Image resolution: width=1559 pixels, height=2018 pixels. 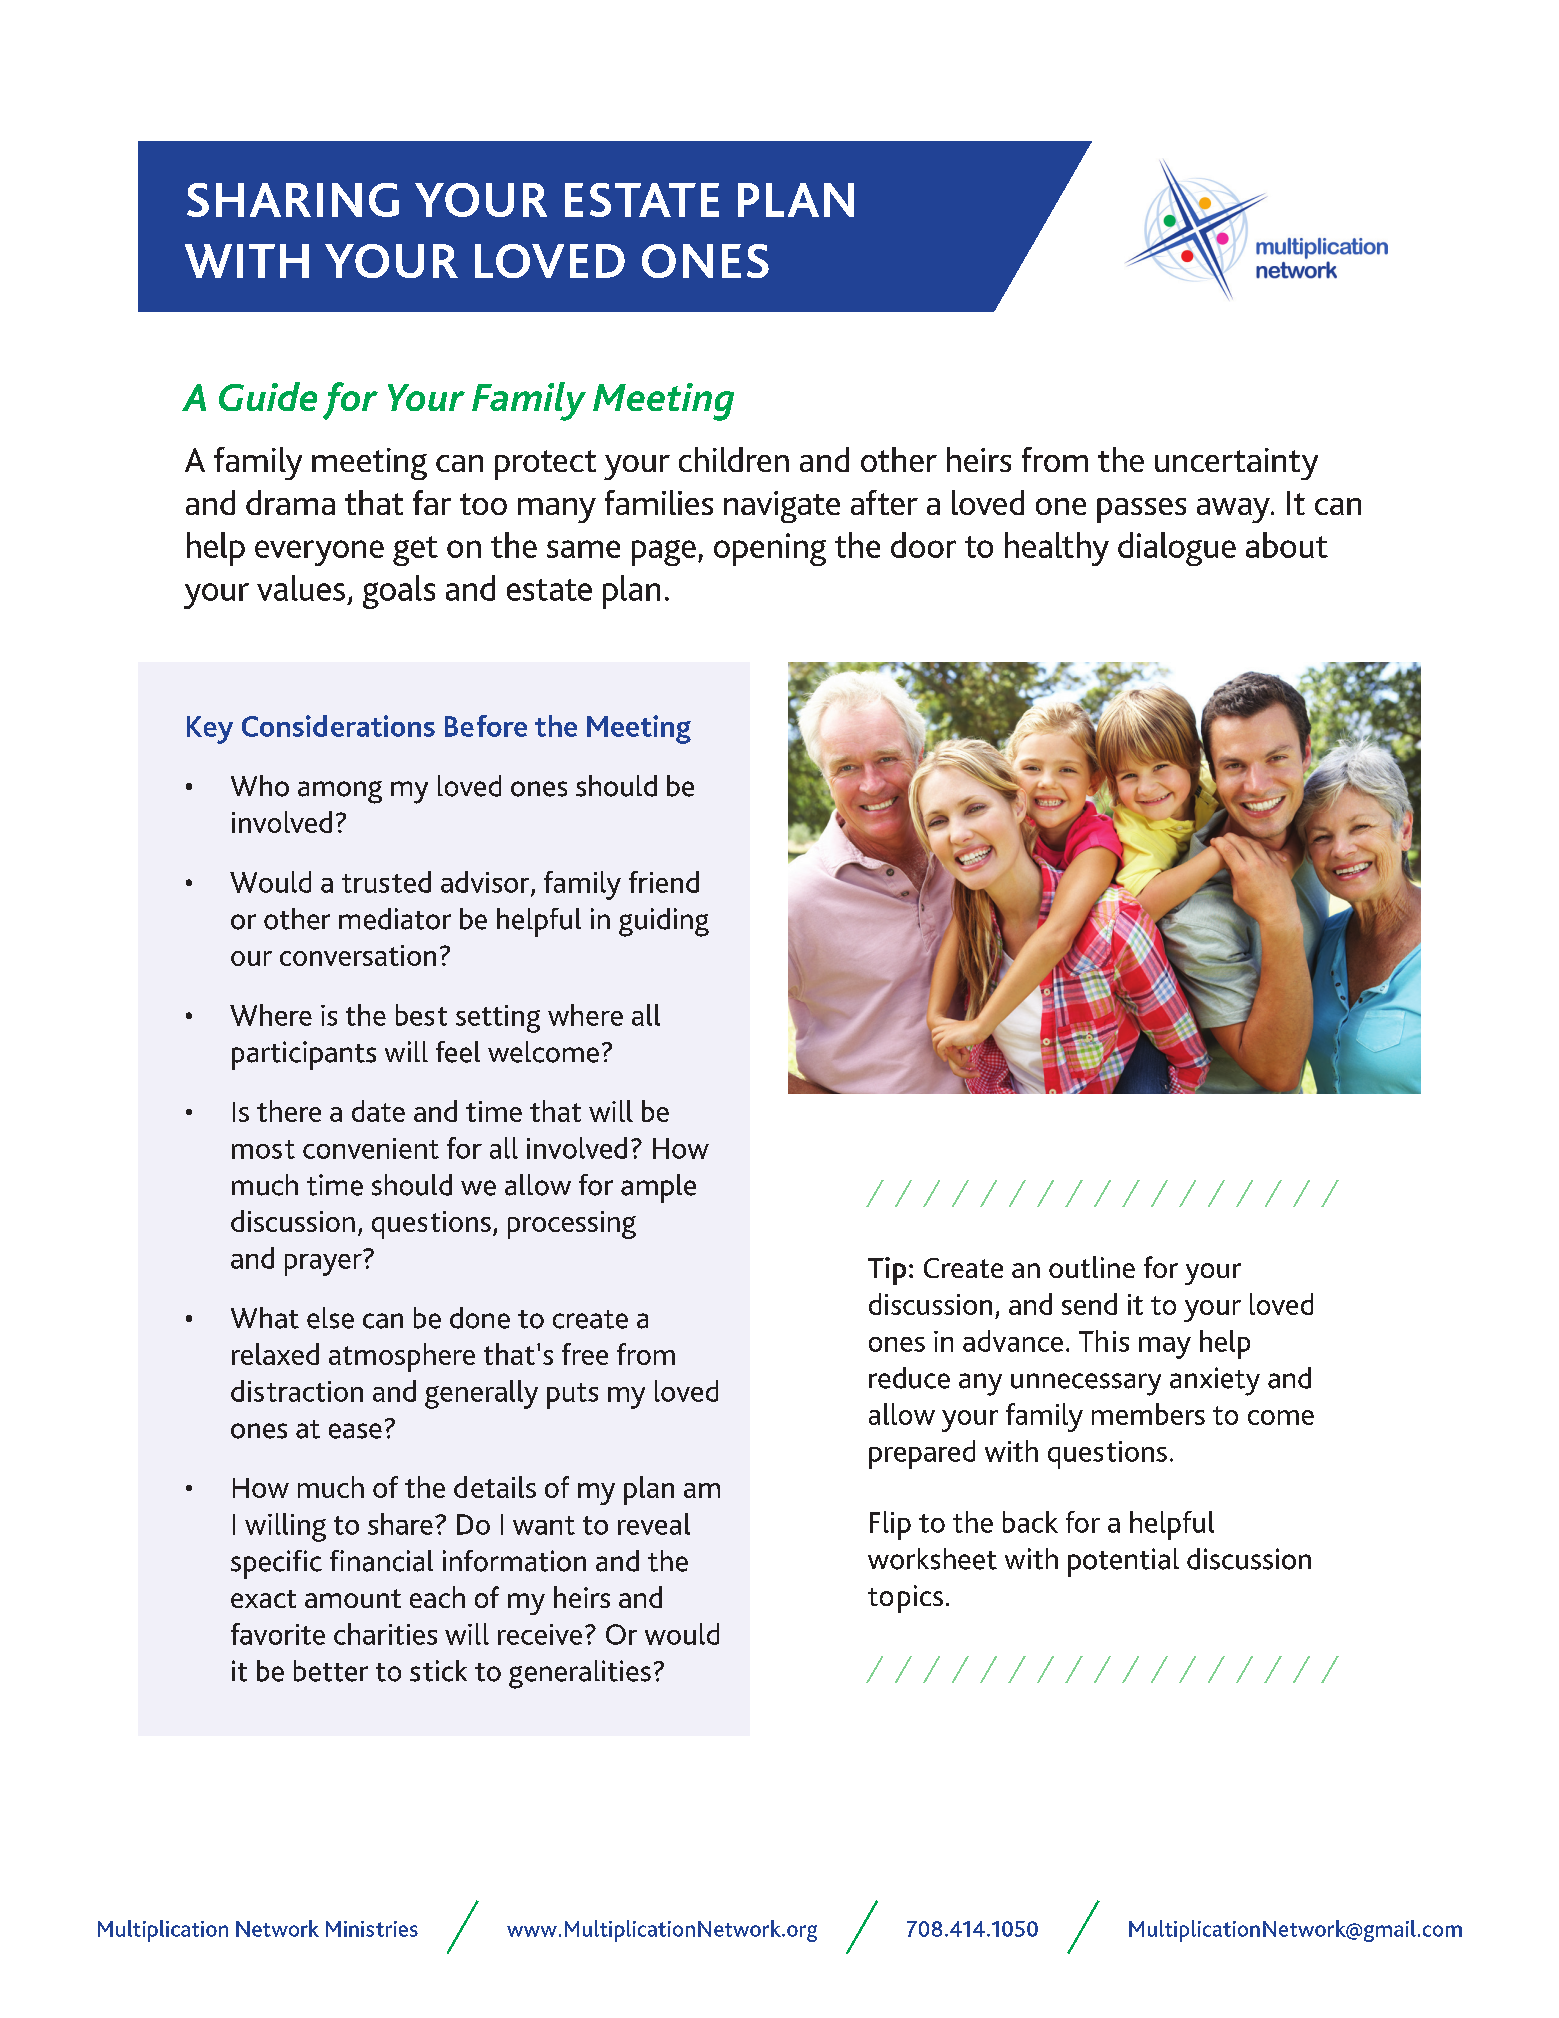 I want to click on generalities, so click(x=580, y=1674).
